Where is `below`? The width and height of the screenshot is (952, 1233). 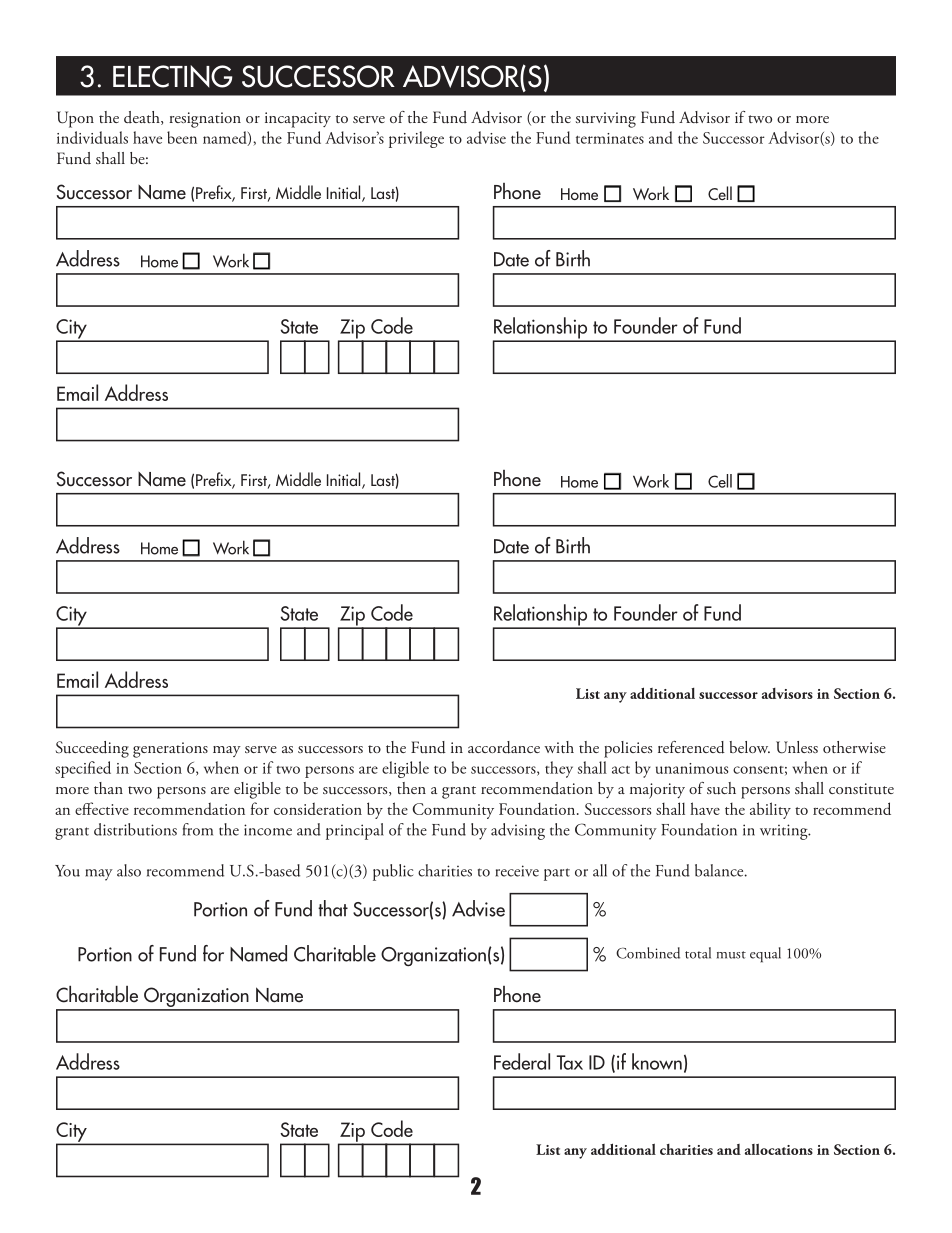 below is located at coordinates (749, 747).
